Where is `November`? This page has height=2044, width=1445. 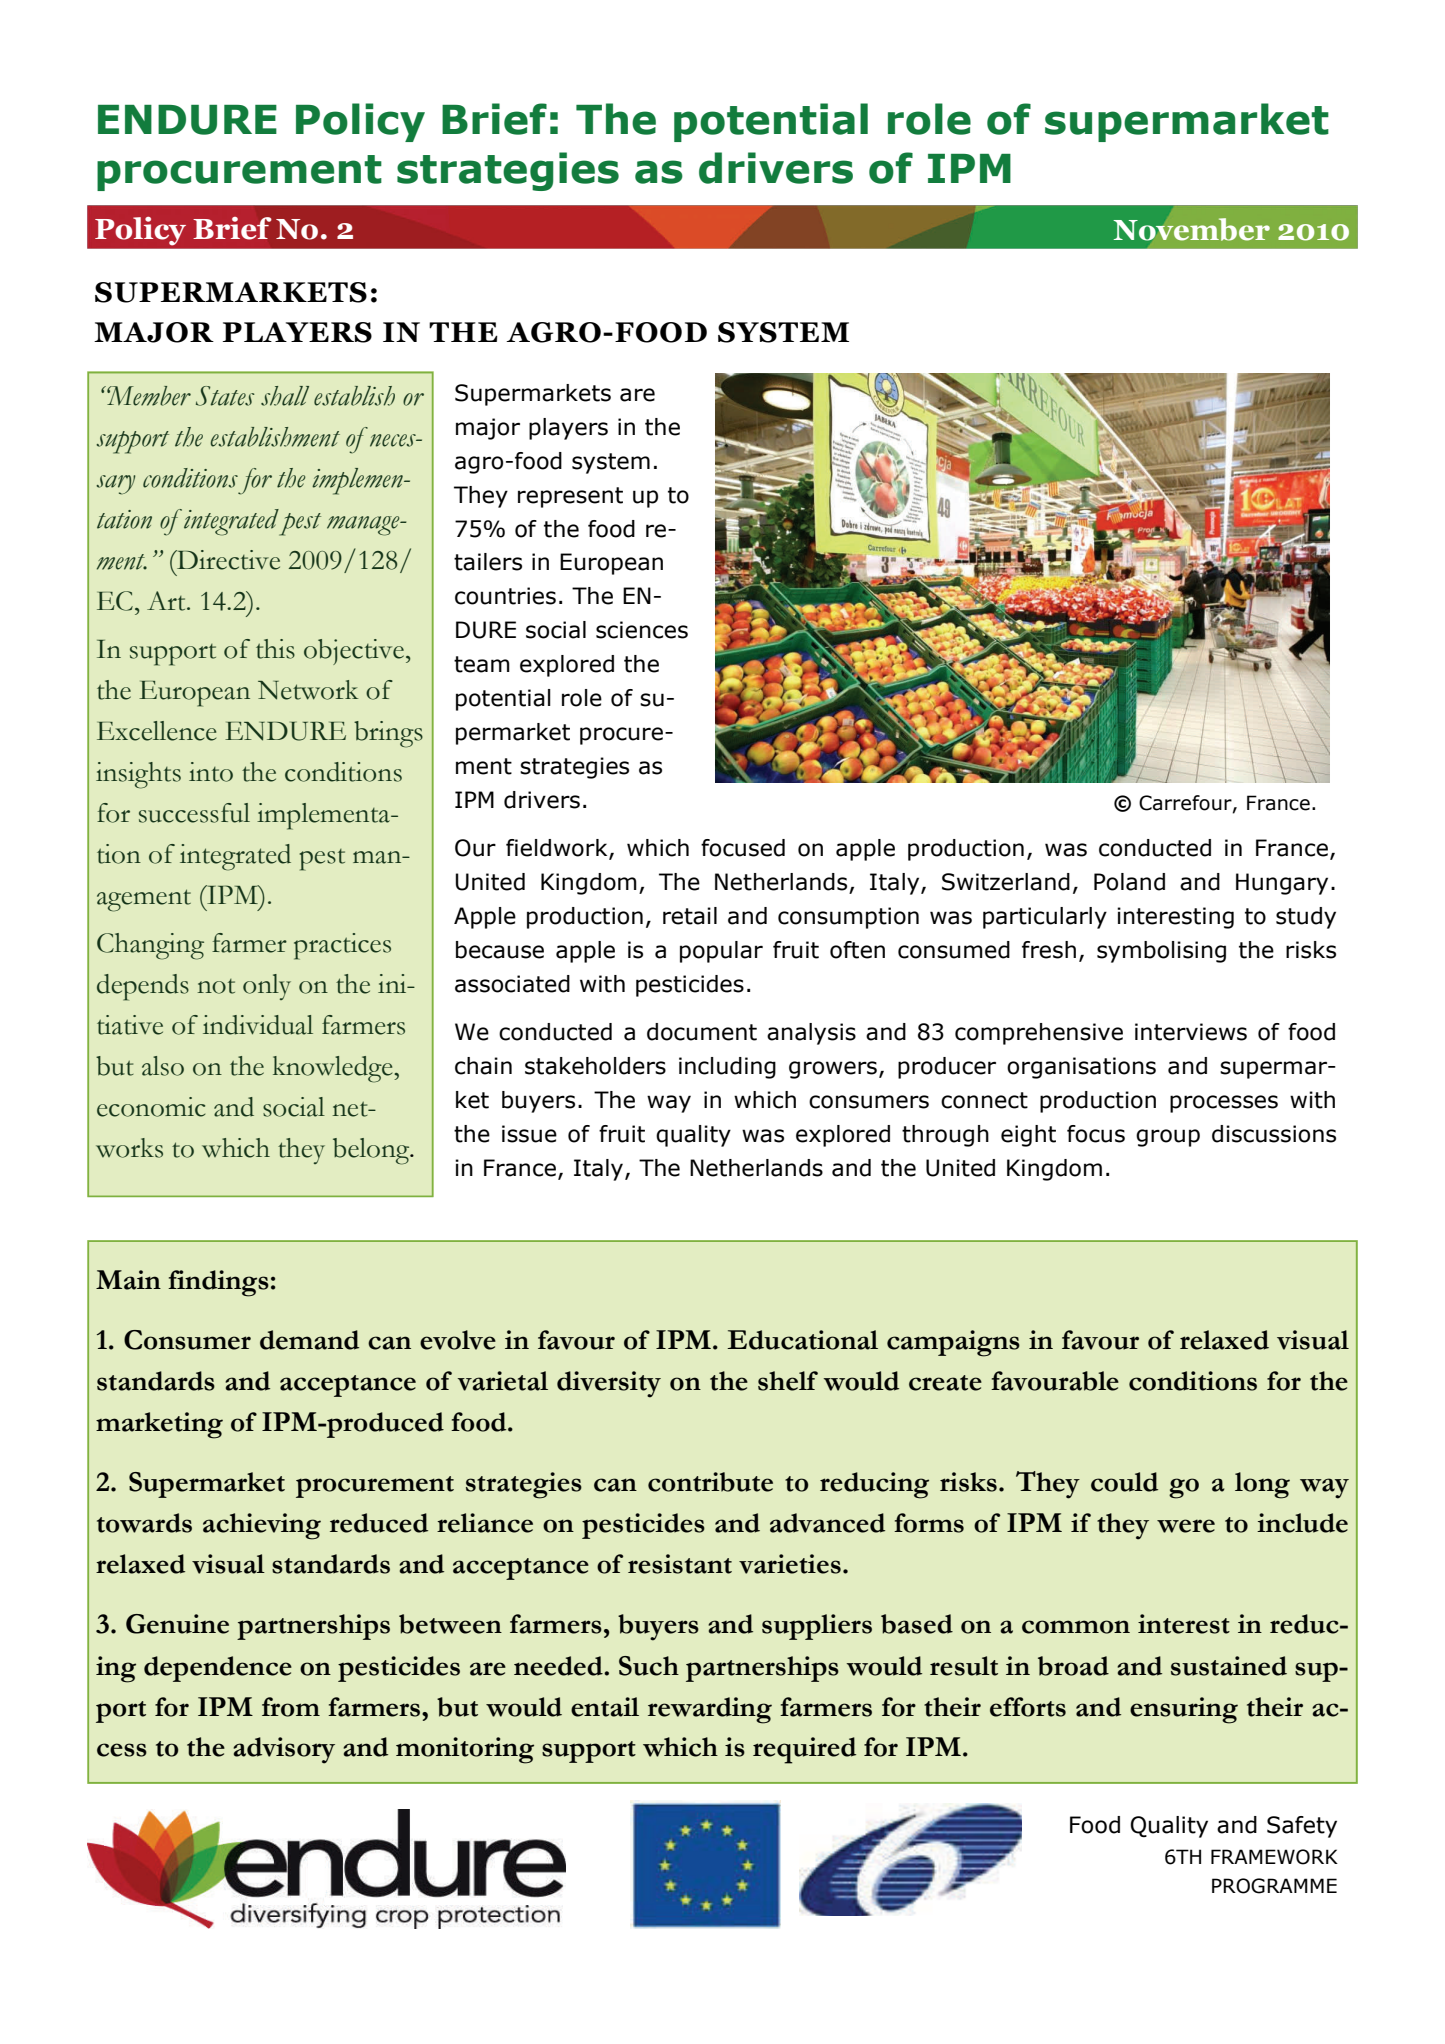
November is located at coordinates (1192, 229).
